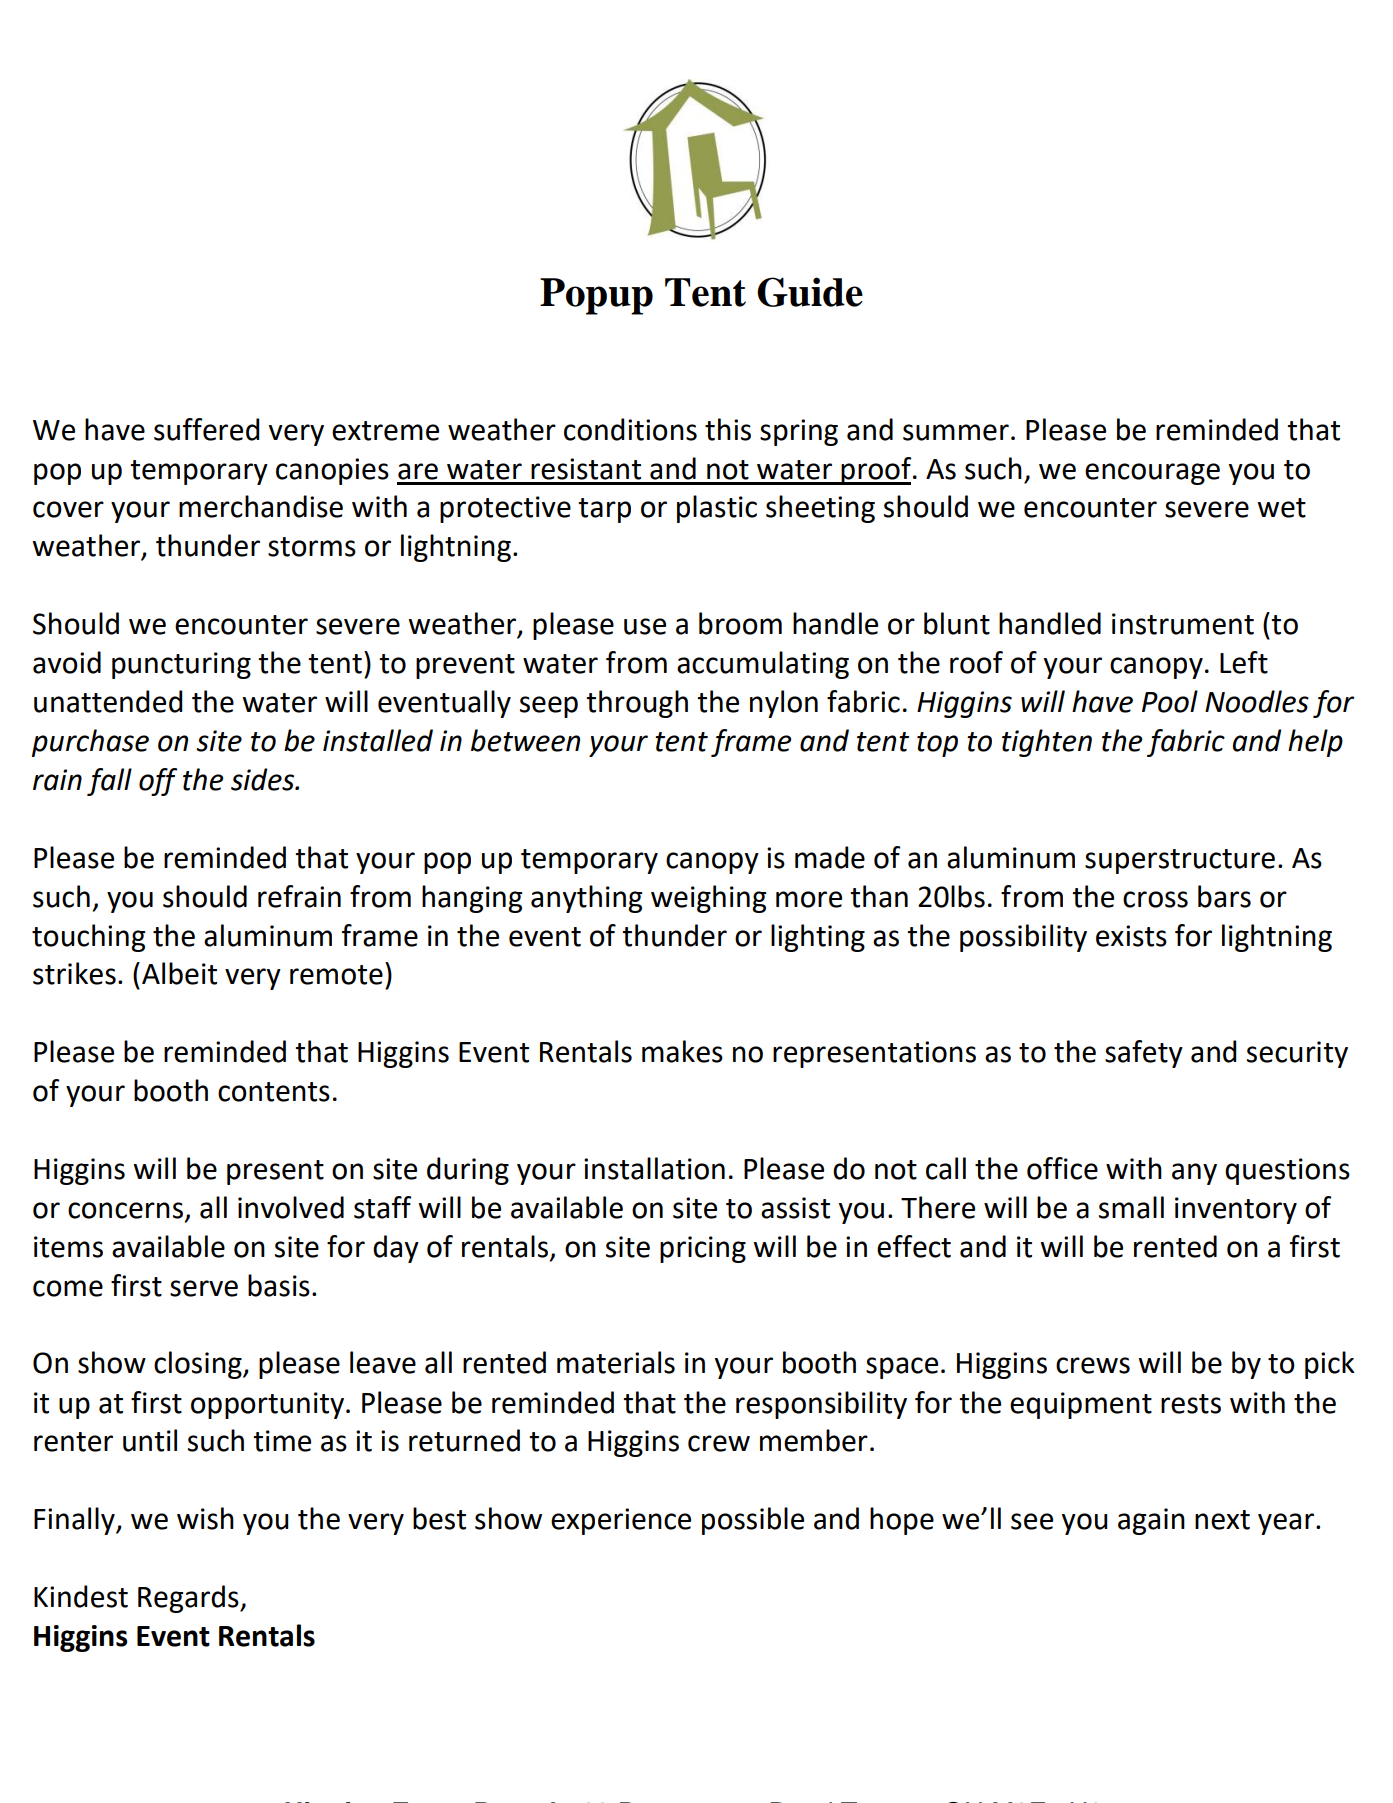  I want to click on Pool, so click(1170, 701).
